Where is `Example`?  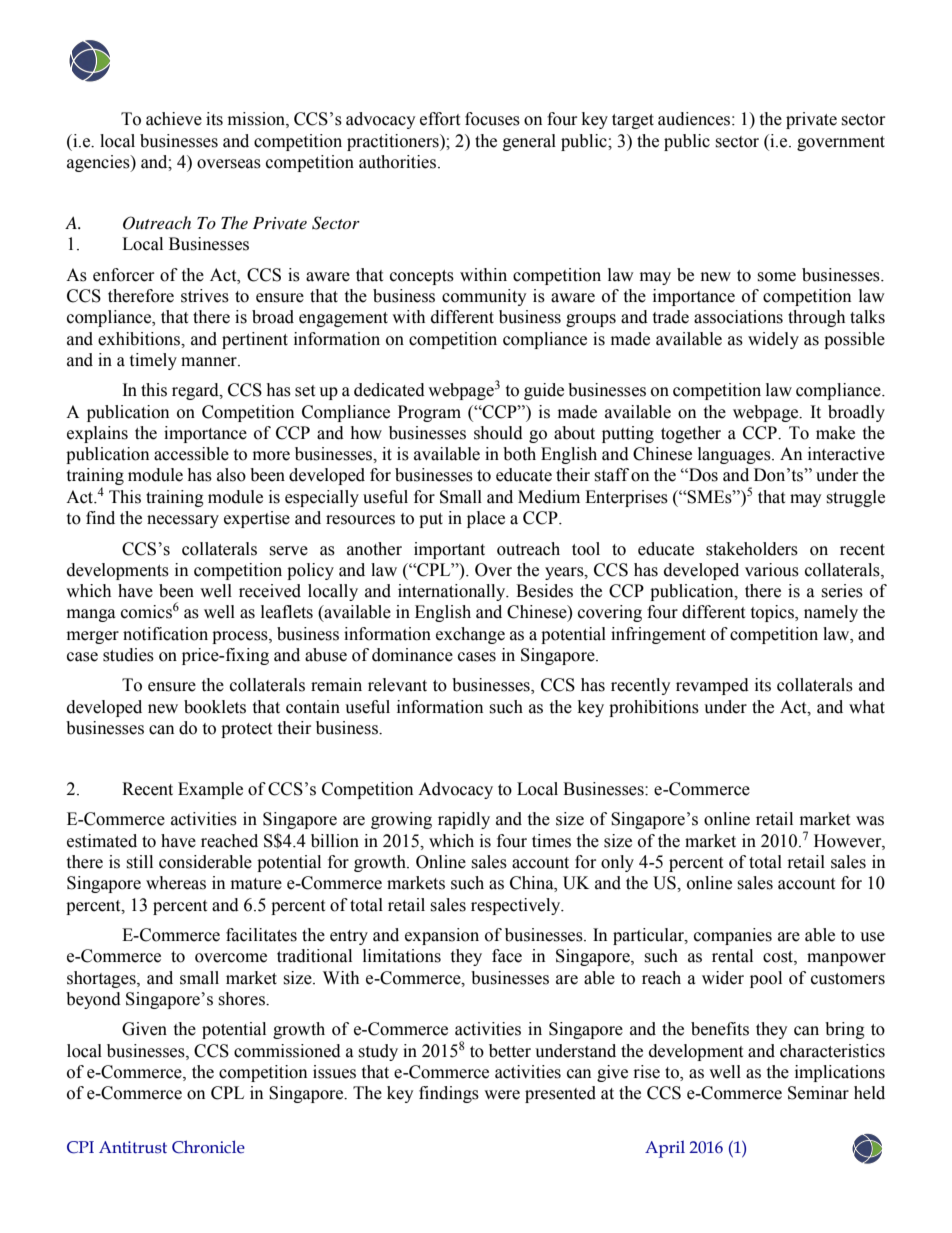
Example is located at coordinates (210, 790).
